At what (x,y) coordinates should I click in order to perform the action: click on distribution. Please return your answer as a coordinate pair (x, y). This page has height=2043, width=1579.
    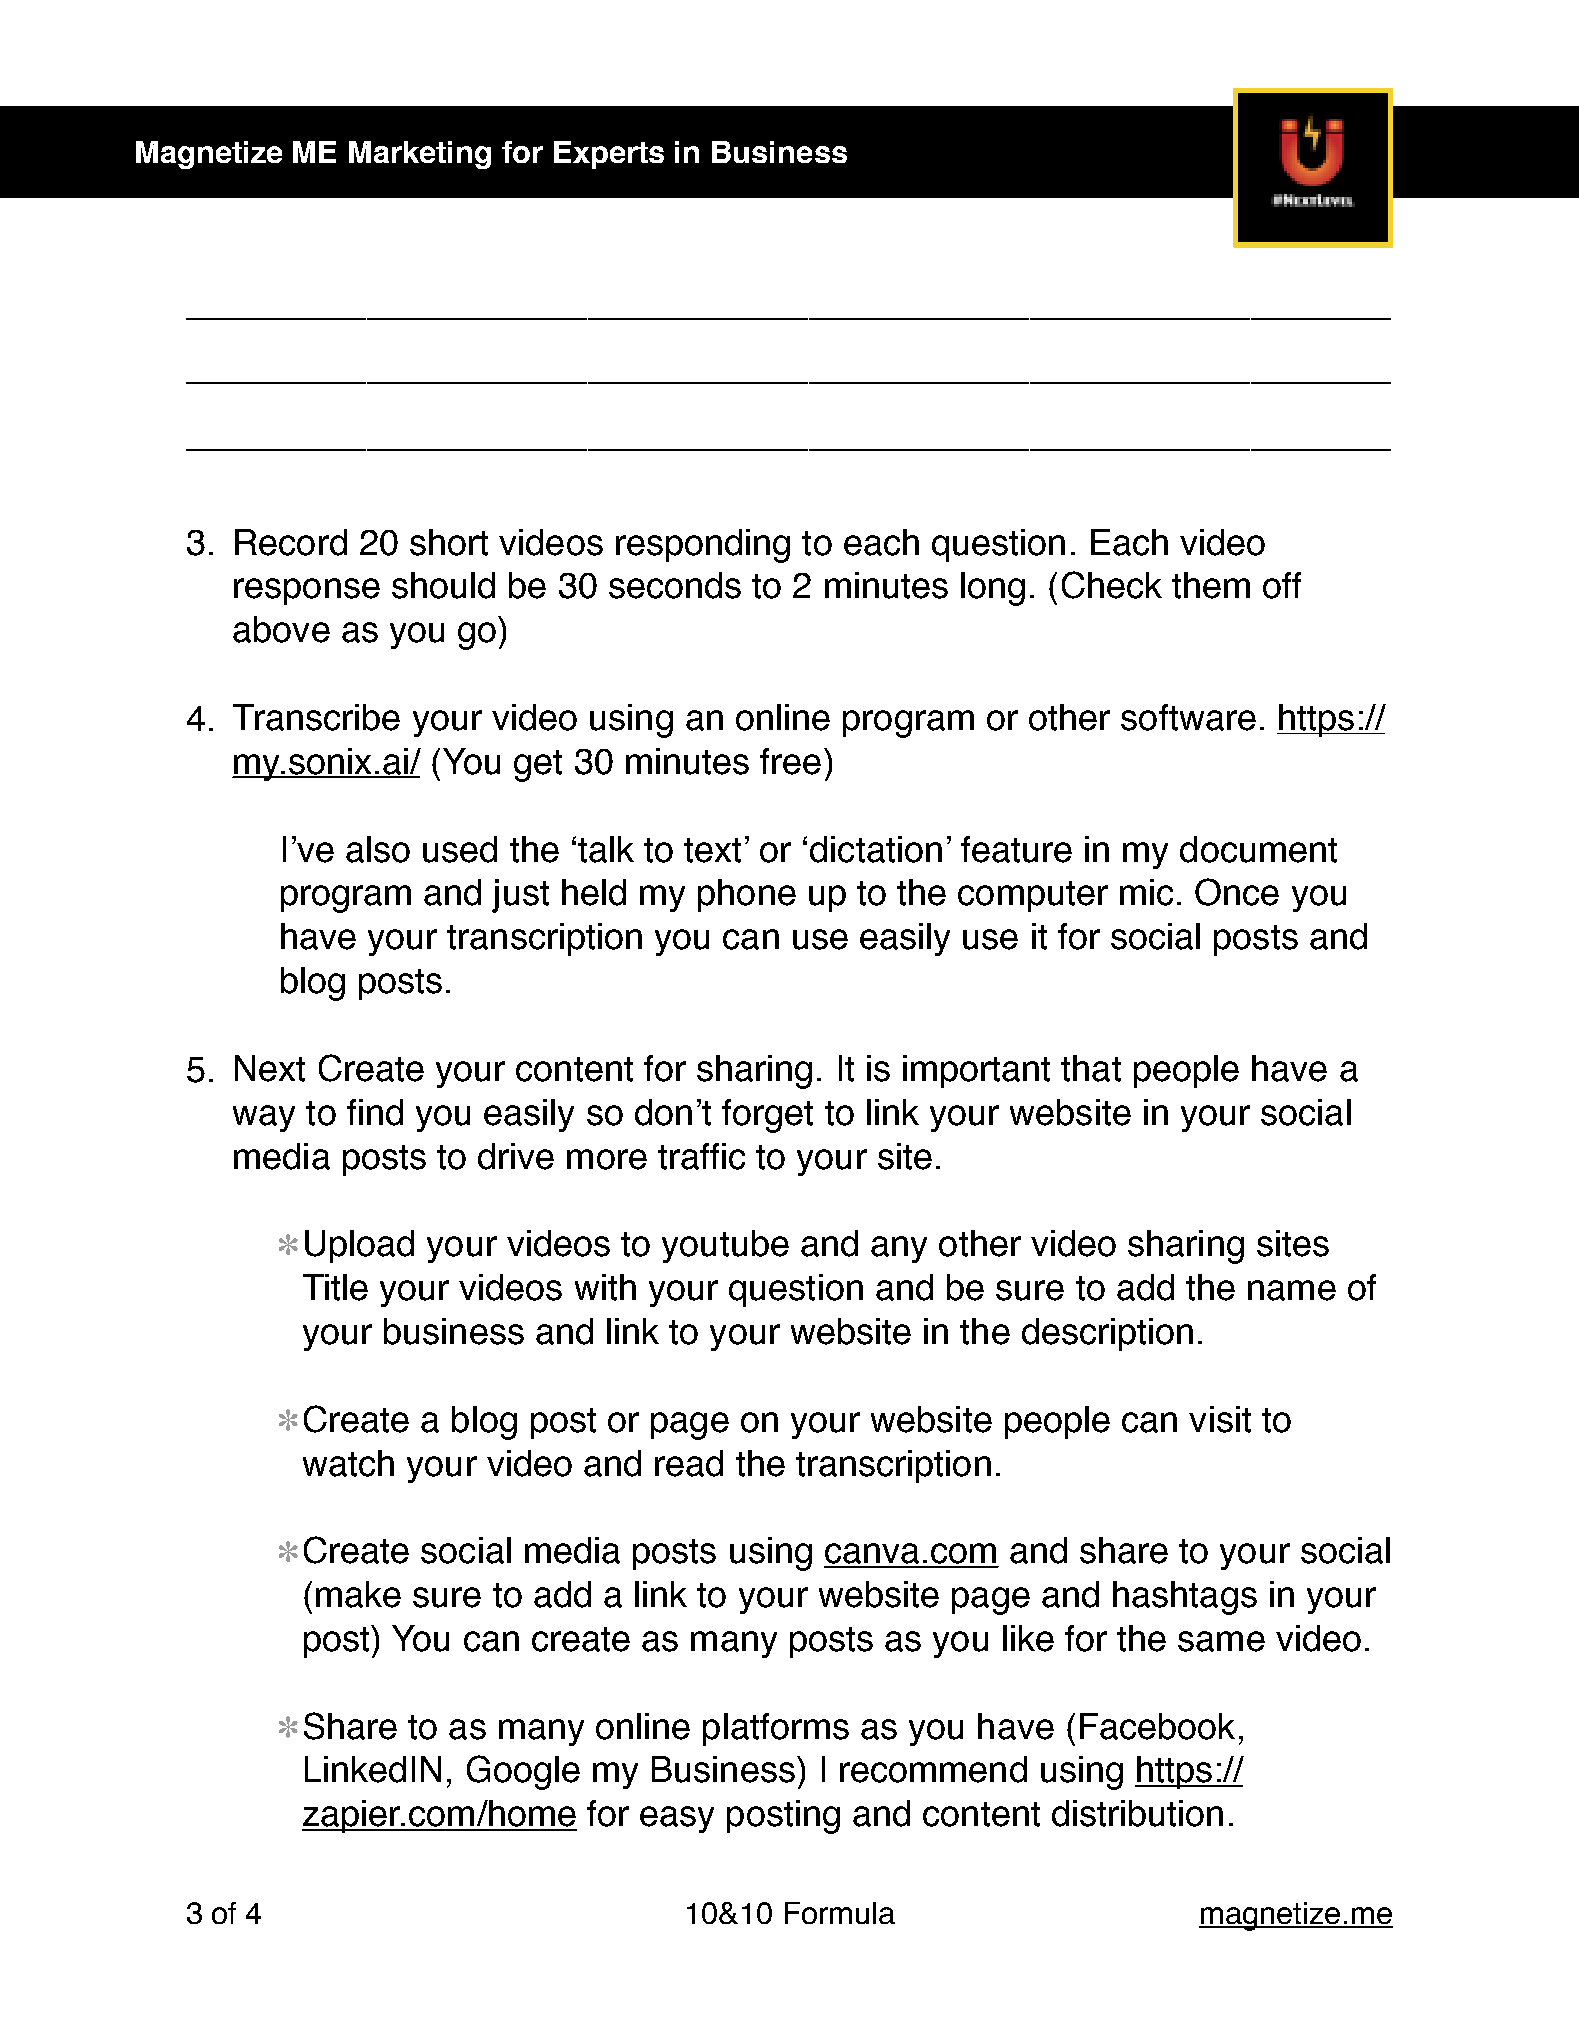
    Looking at the image, I should click on (1137, 1813).
